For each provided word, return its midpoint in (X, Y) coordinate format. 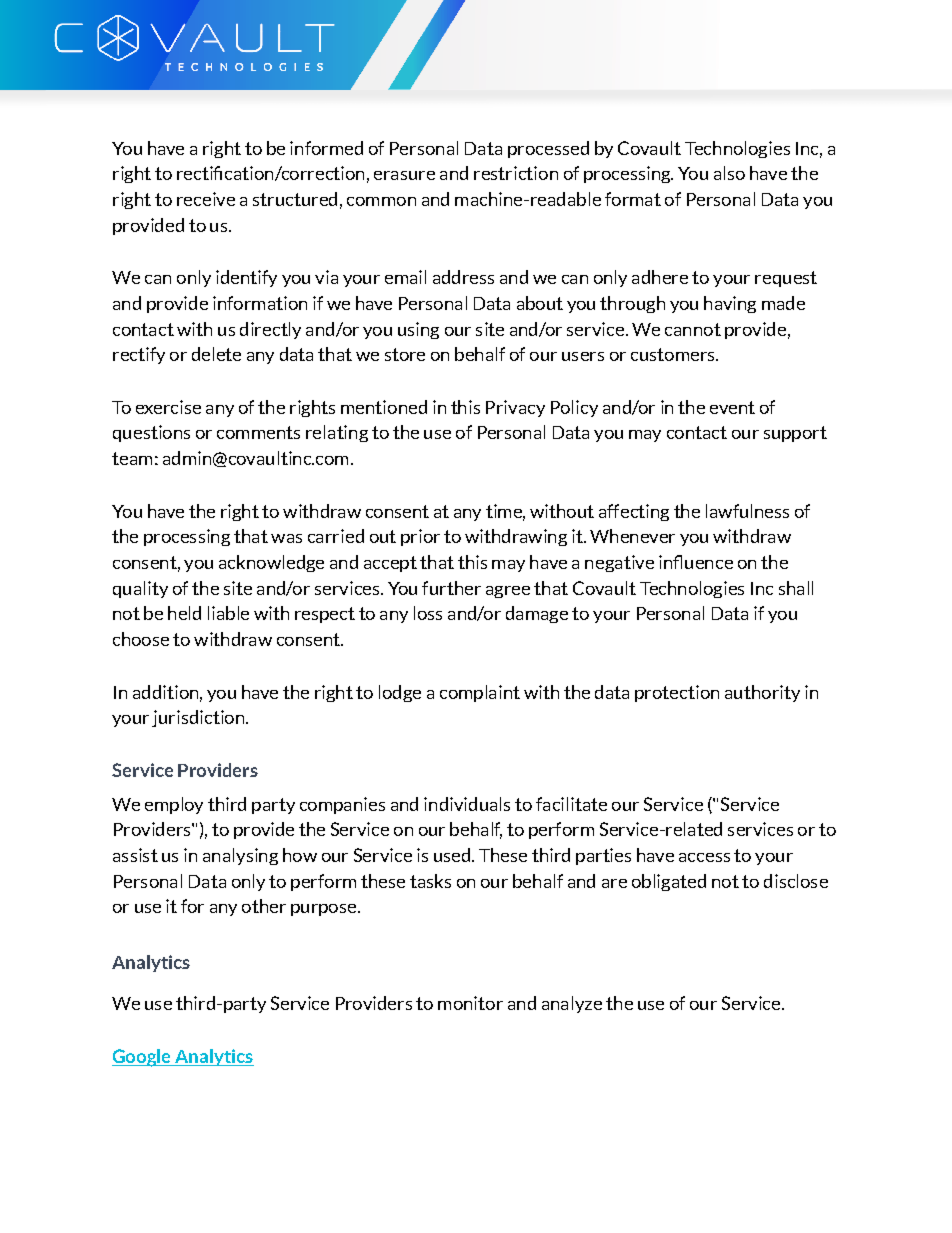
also (729, 173)
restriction (516, 173)
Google (142, 1058)
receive (206, 199)
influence (696, 562)
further (451, 588)
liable (228, 613)
